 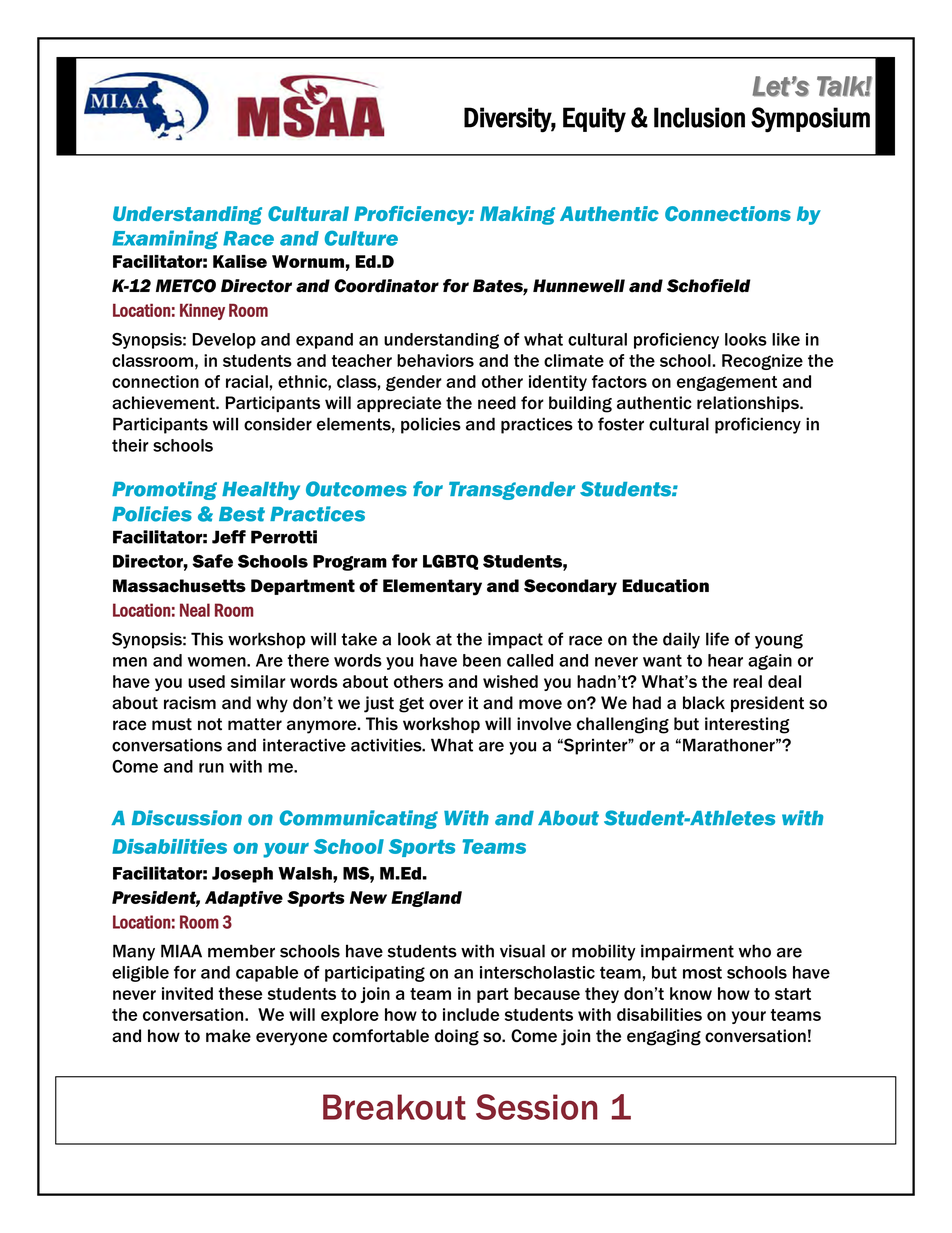 What do you see at coordinates (247, 381) in the document?
I see `racial` at bounding box center [247, 381].
